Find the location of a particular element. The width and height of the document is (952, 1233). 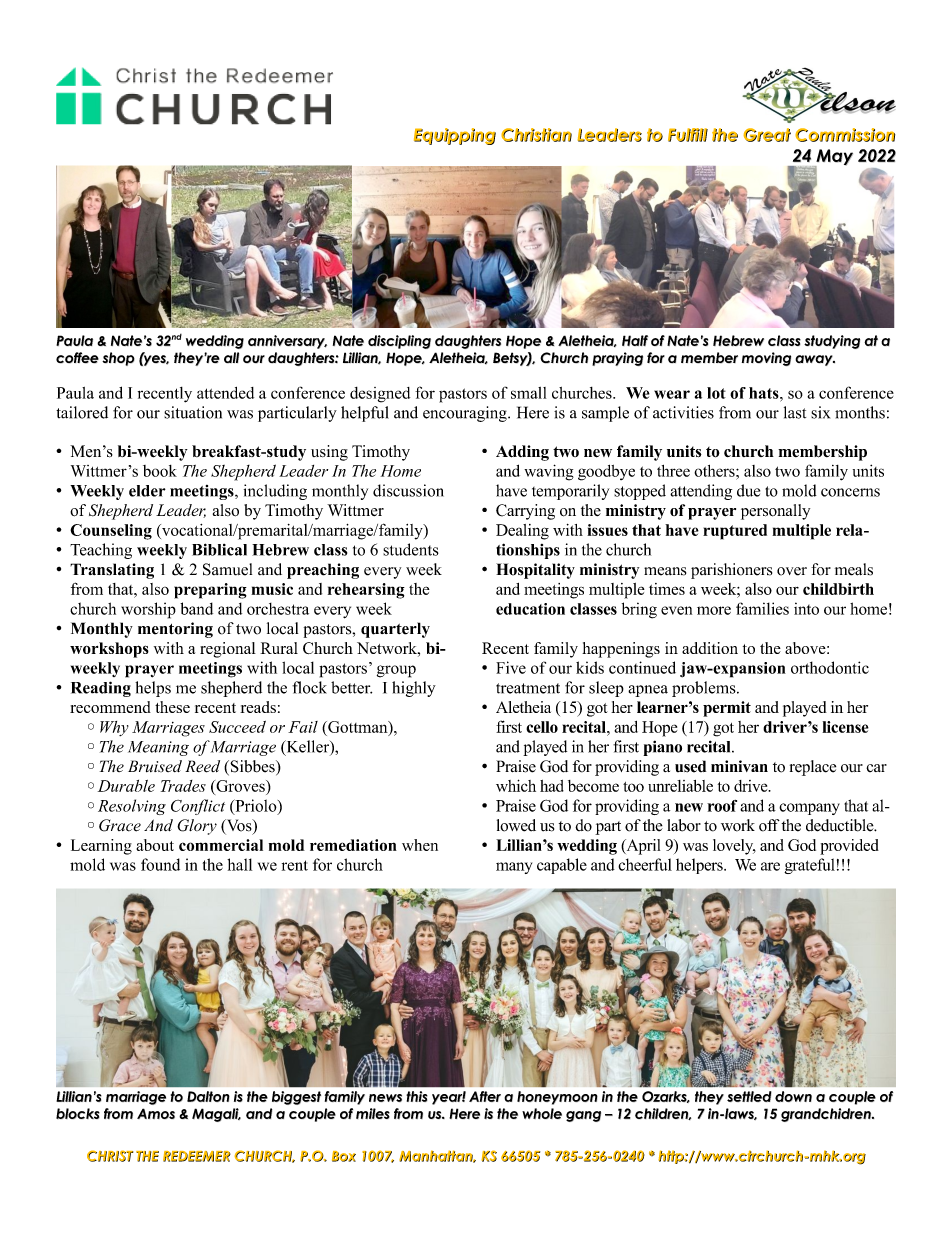

Amos is located at coordinates (156, 1113).
